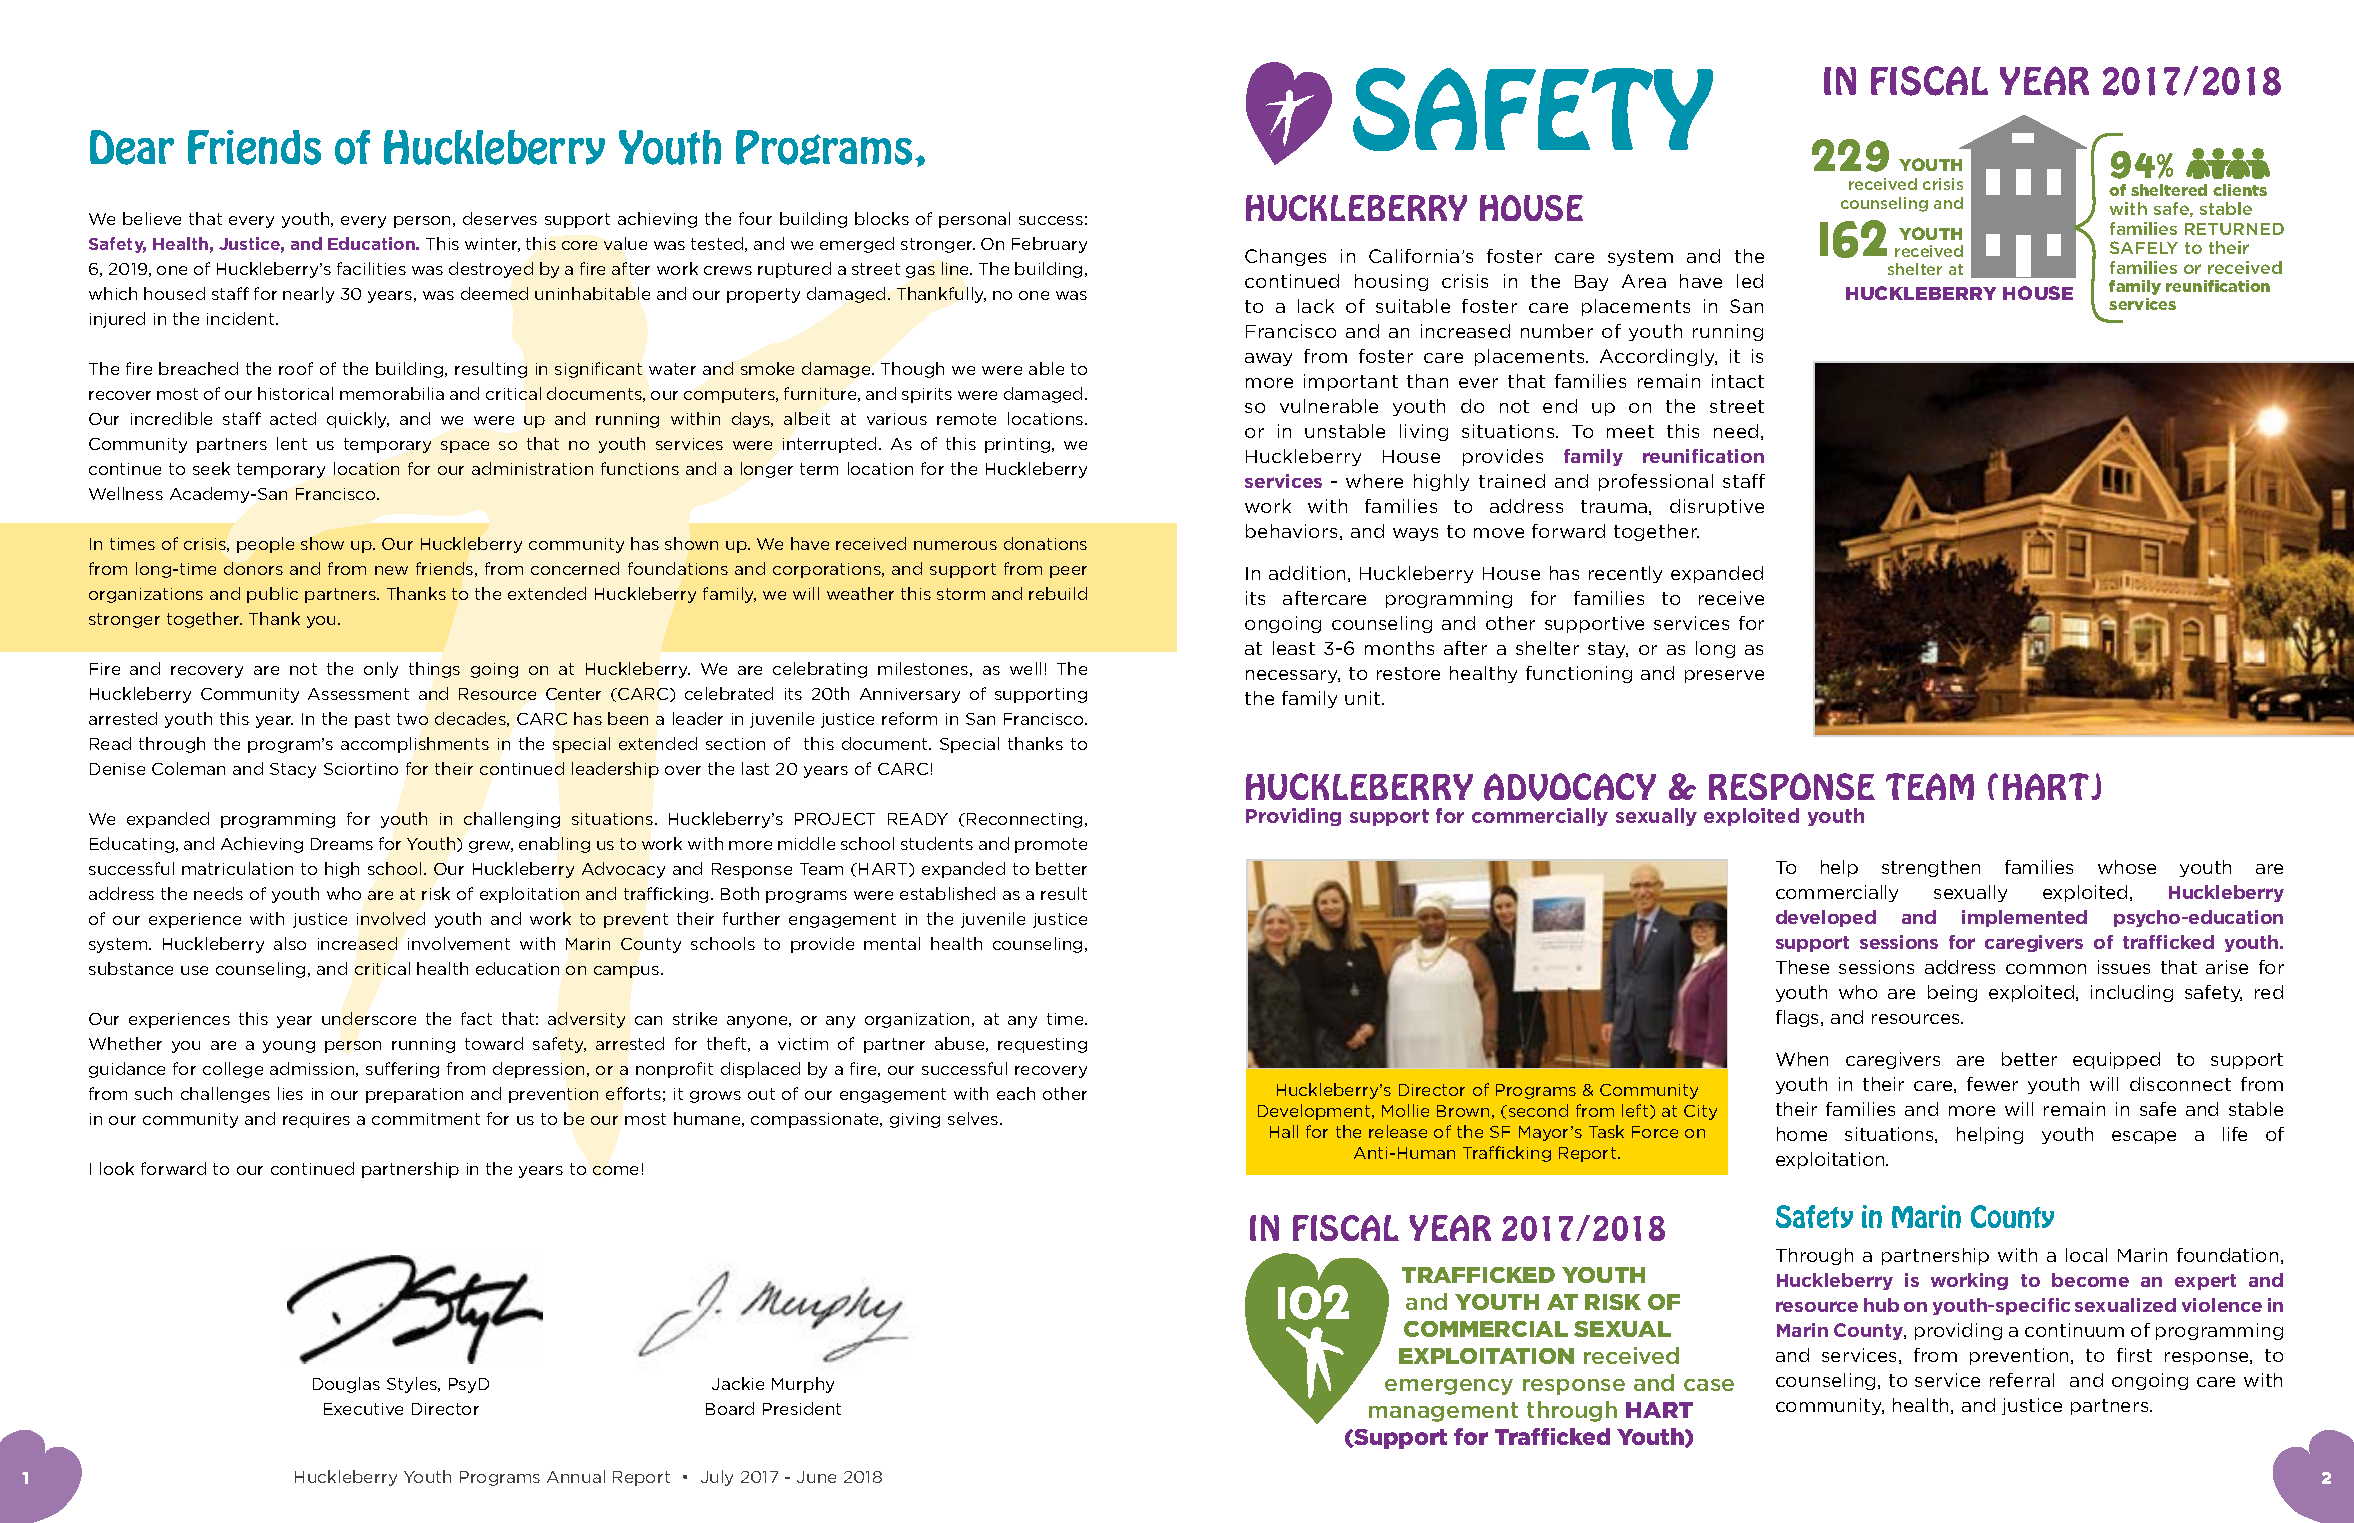 The width and height of the screenshot is (2354, 1523). I want to click on management, so click(1443, 1412).
